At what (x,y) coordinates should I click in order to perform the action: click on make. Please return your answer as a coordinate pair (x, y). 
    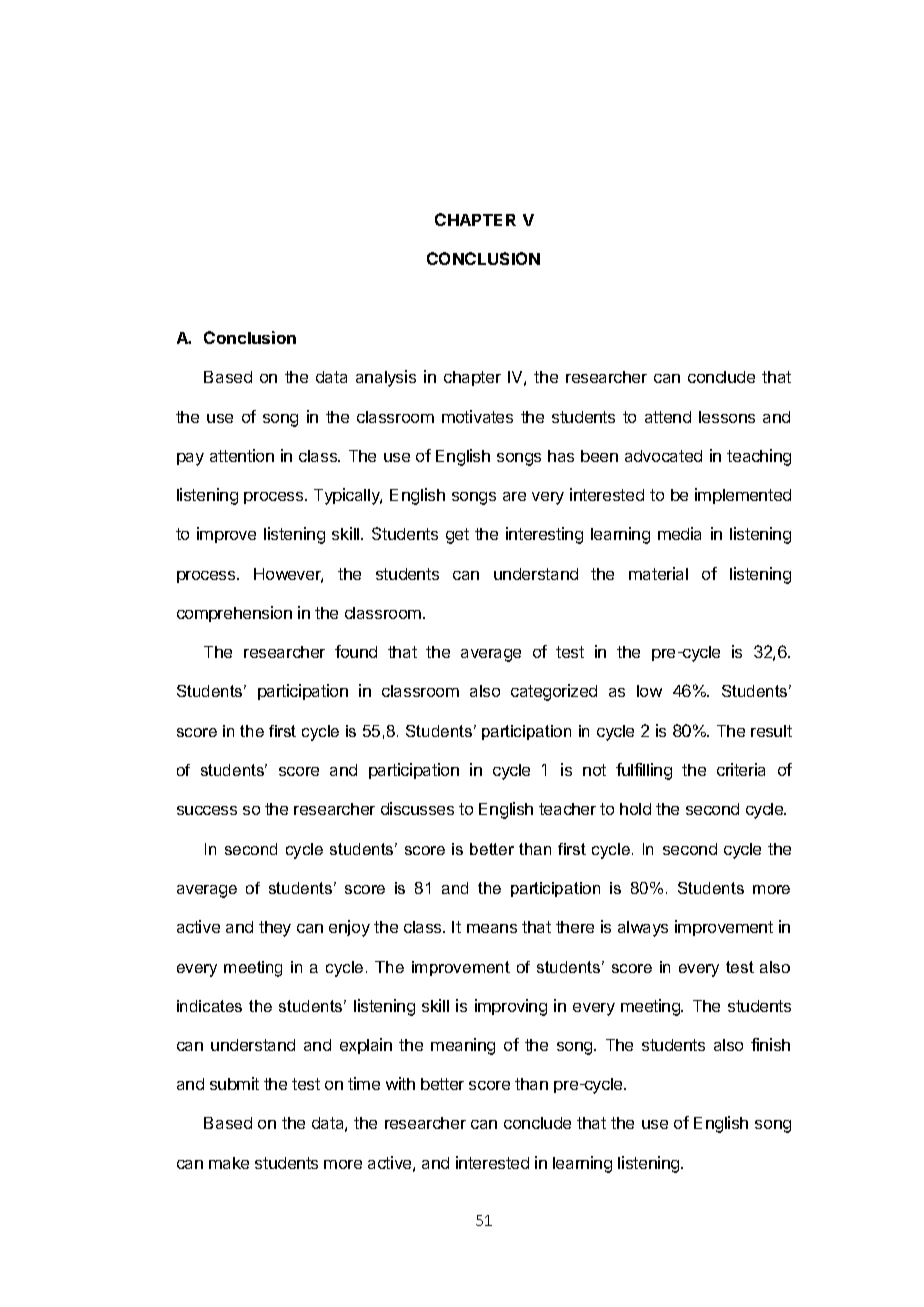
    Looking at the image, I should click on (229, 1163).
